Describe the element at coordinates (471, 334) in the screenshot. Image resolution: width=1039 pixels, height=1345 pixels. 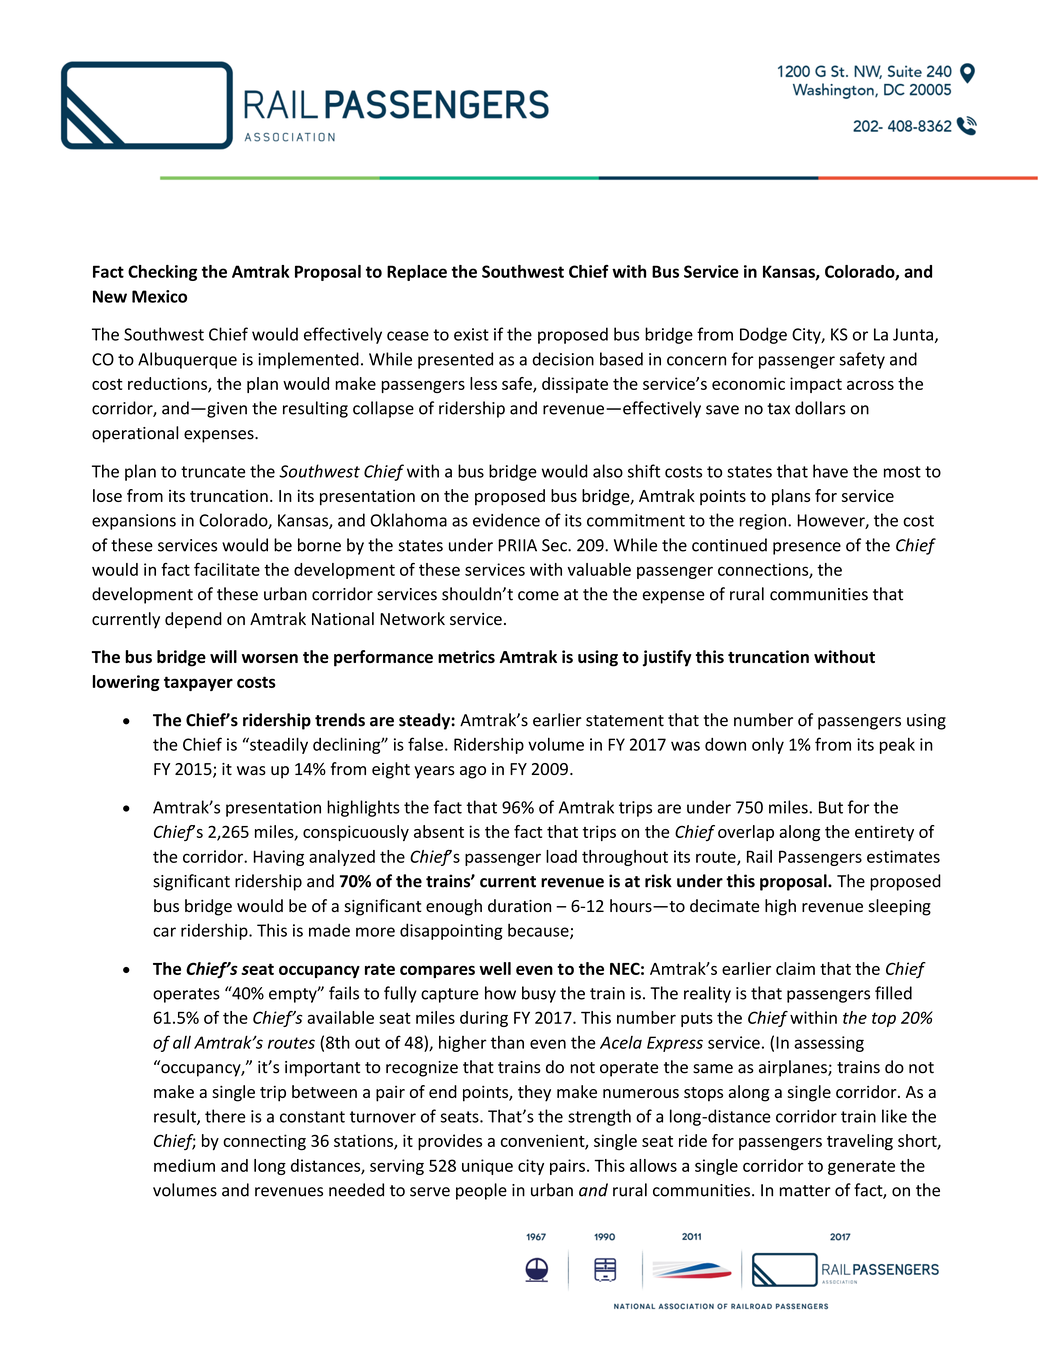
I see `exist` at that location.
